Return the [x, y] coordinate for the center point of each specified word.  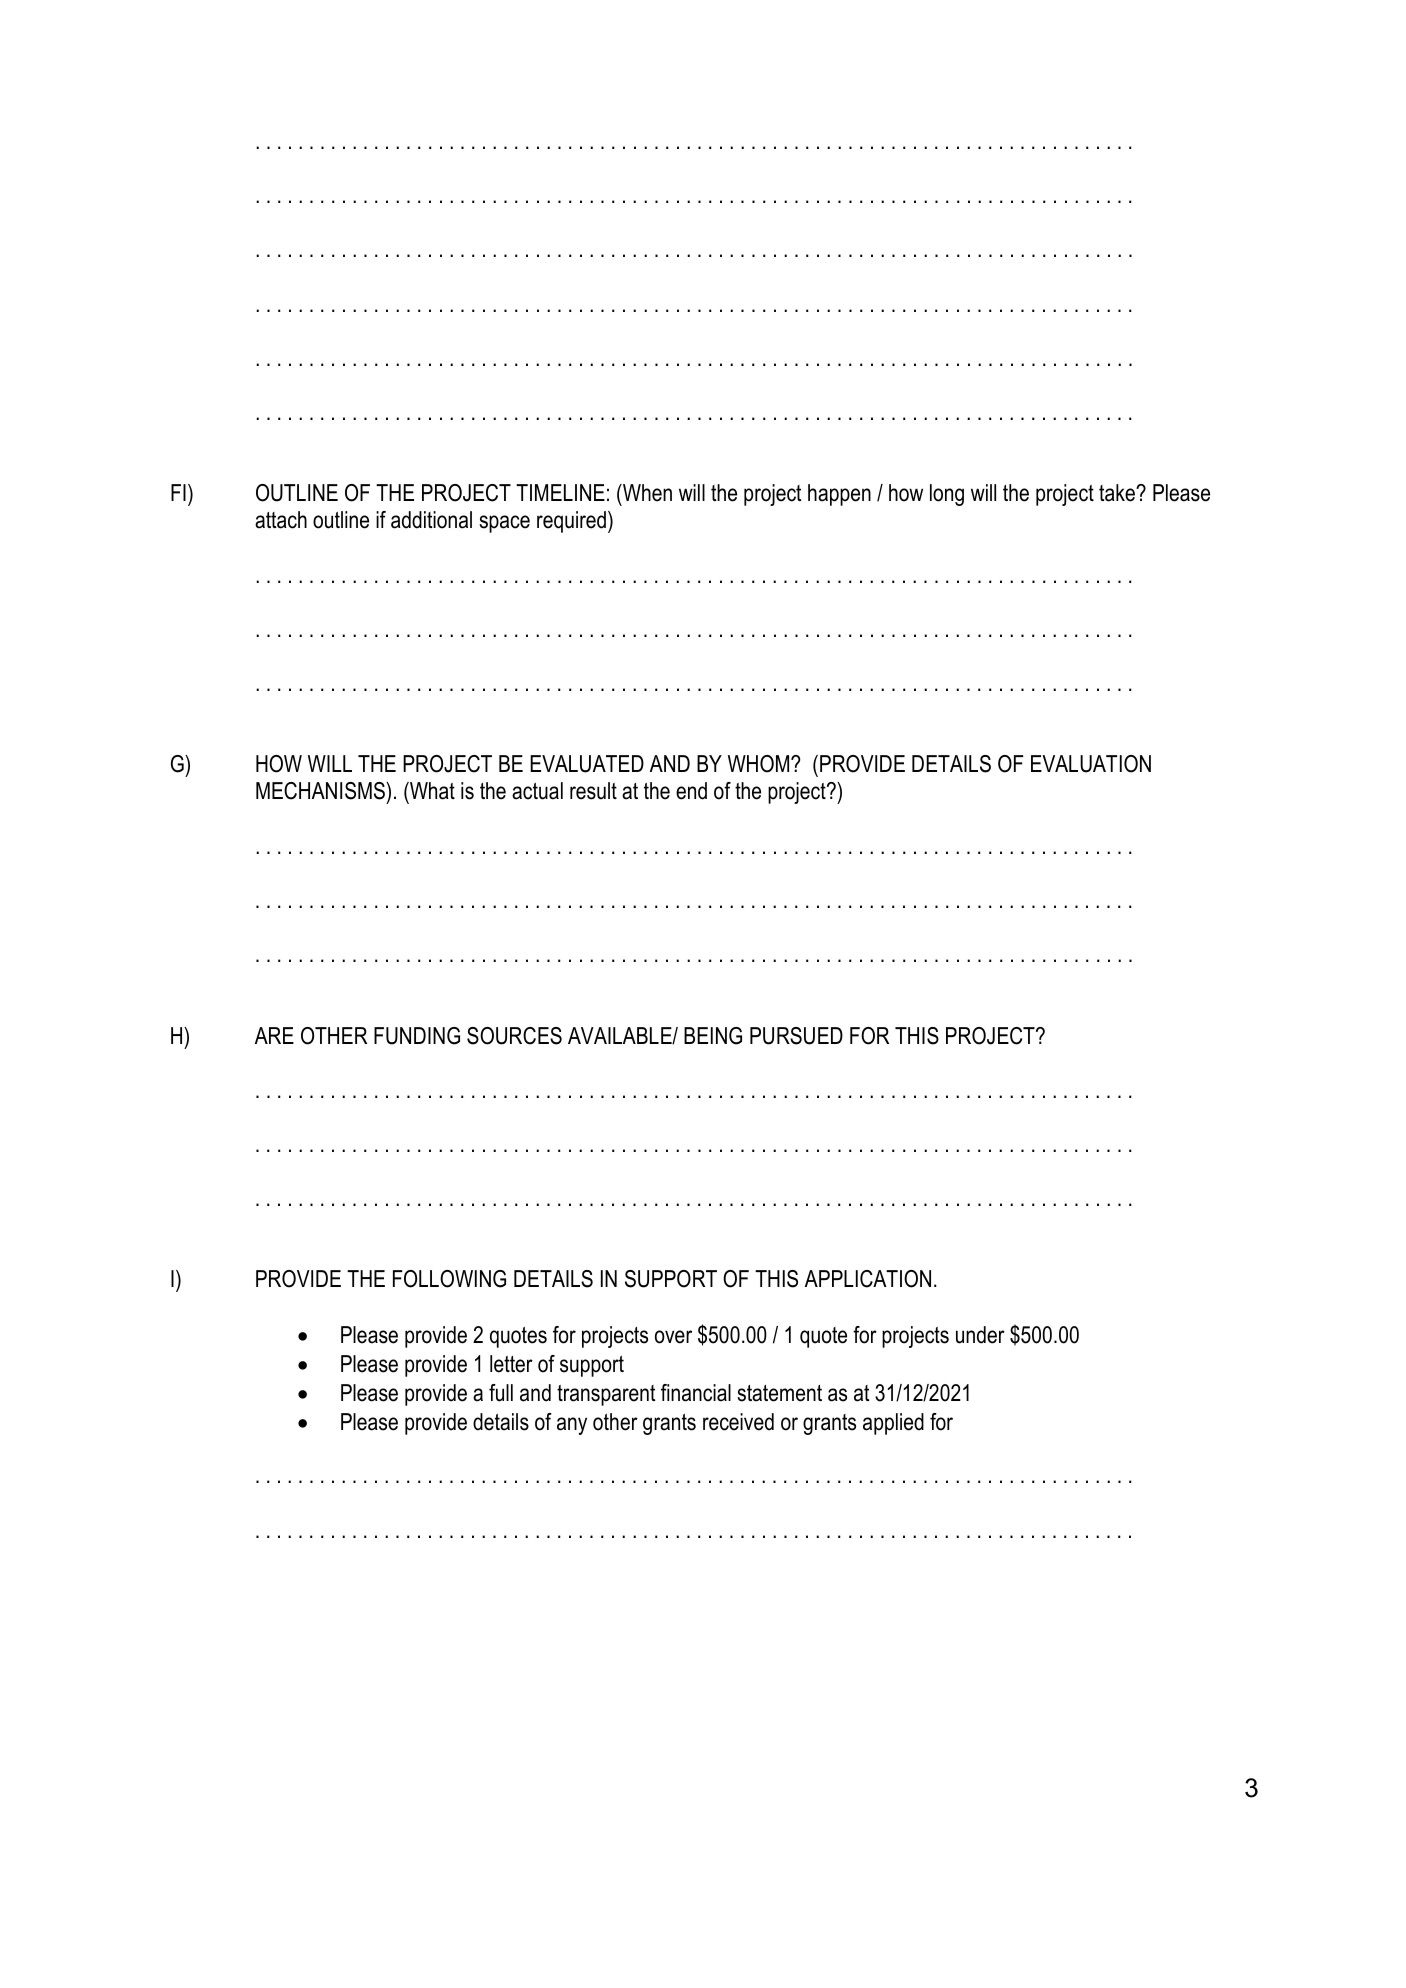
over [673, 1337]
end [691, 791]
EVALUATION [1091, 764]
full [501, 1393]
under [980, 1335]
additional [431, 520]
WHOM [760, 764]
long [947, 495]
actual [537, 791]
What [431, 792]
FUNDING [417, 1036]
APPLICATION [868, 1279]
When [646, 493]
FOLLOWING [449, 1279]
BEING [713, 1036]
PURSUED [796, 1036]
